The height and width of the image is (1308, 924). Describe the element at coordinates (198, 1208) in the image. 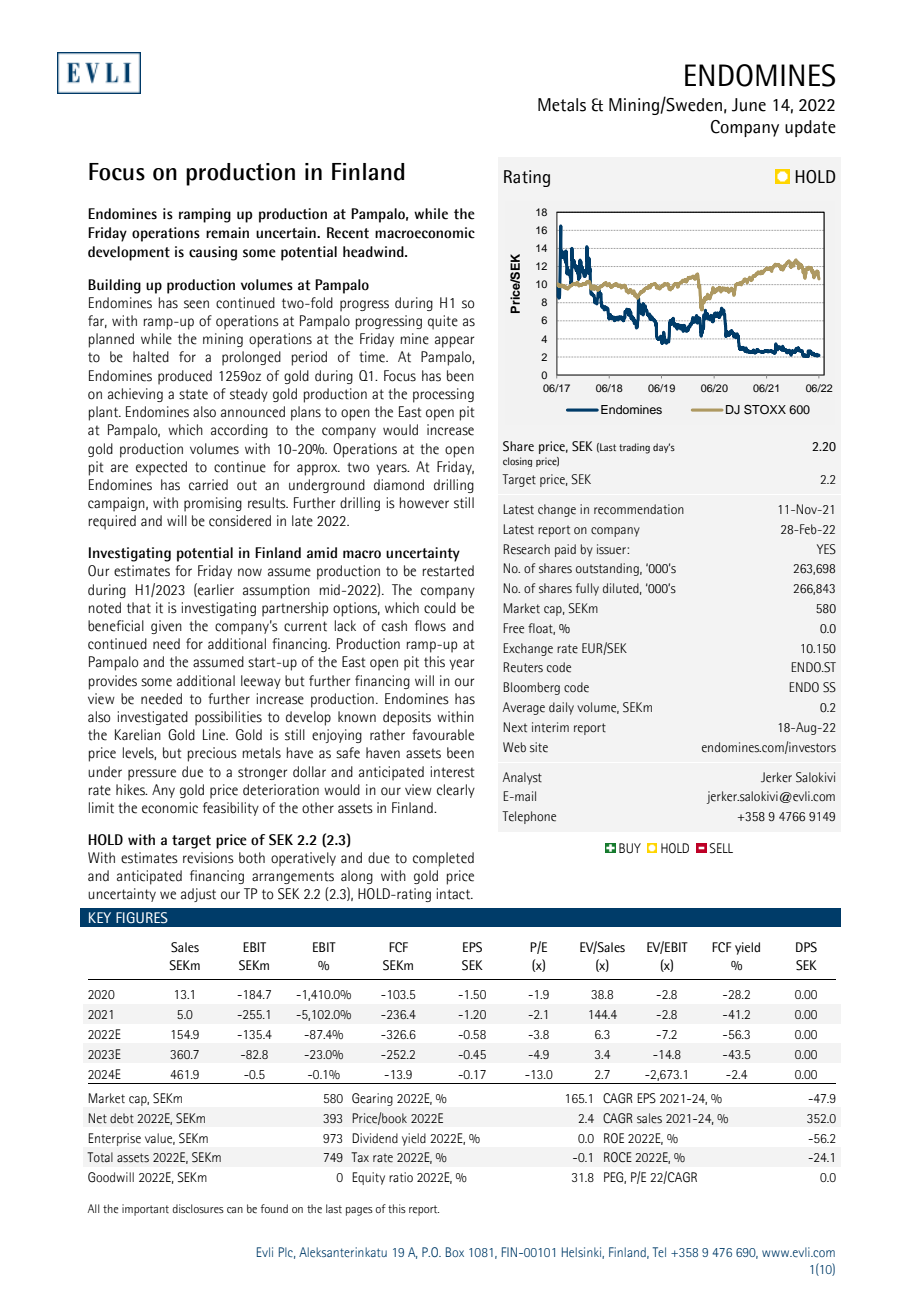

I see `disclosures` at that location.
